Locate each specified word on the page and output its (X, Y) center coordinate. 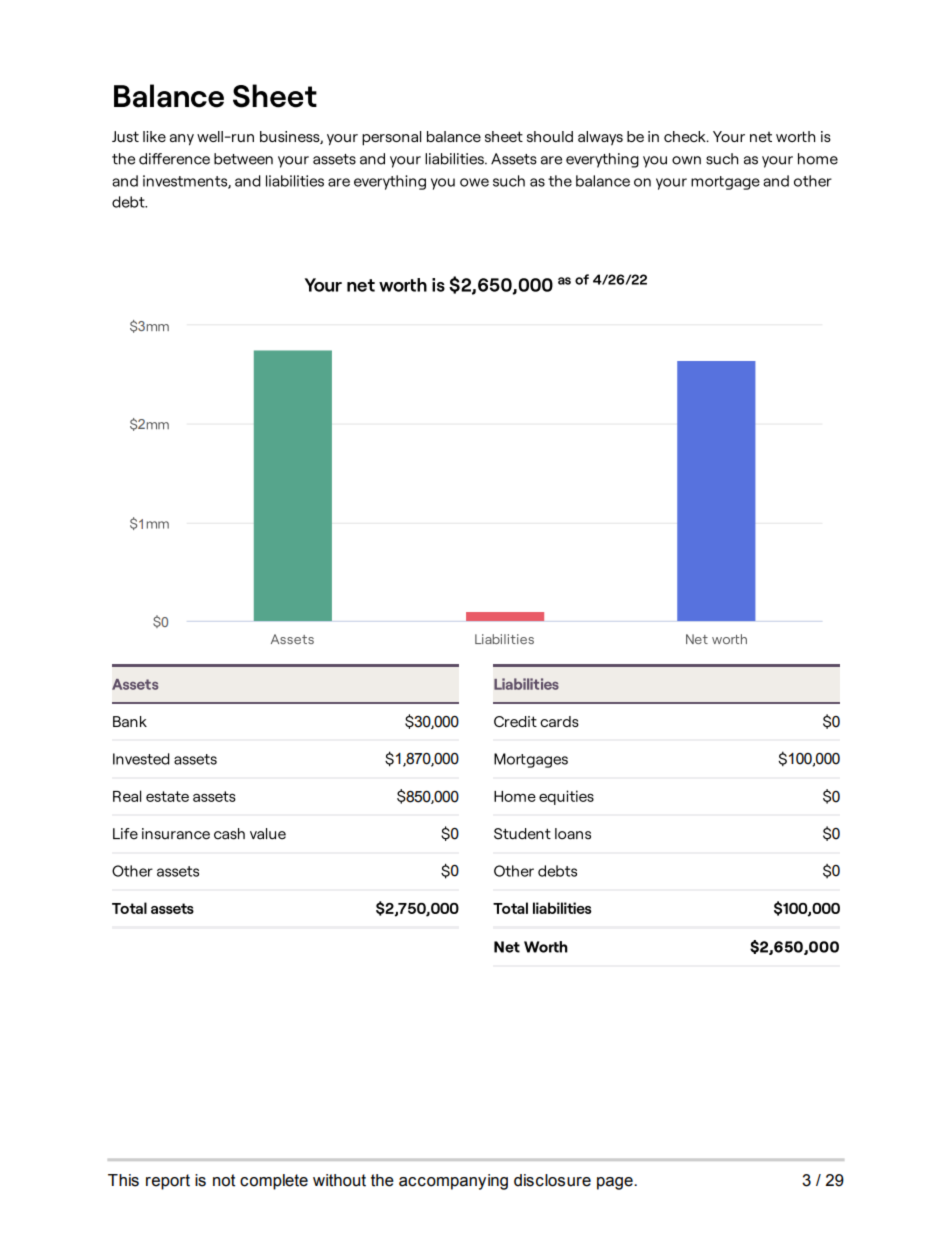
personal (391, 138)
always (600, 138)
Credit (515, 721)
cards (559, 721)
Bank (130, 721)
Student (522, 834)
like (154, 136)
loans (573, 834)
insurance (176, 834)
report (168, 1182)
